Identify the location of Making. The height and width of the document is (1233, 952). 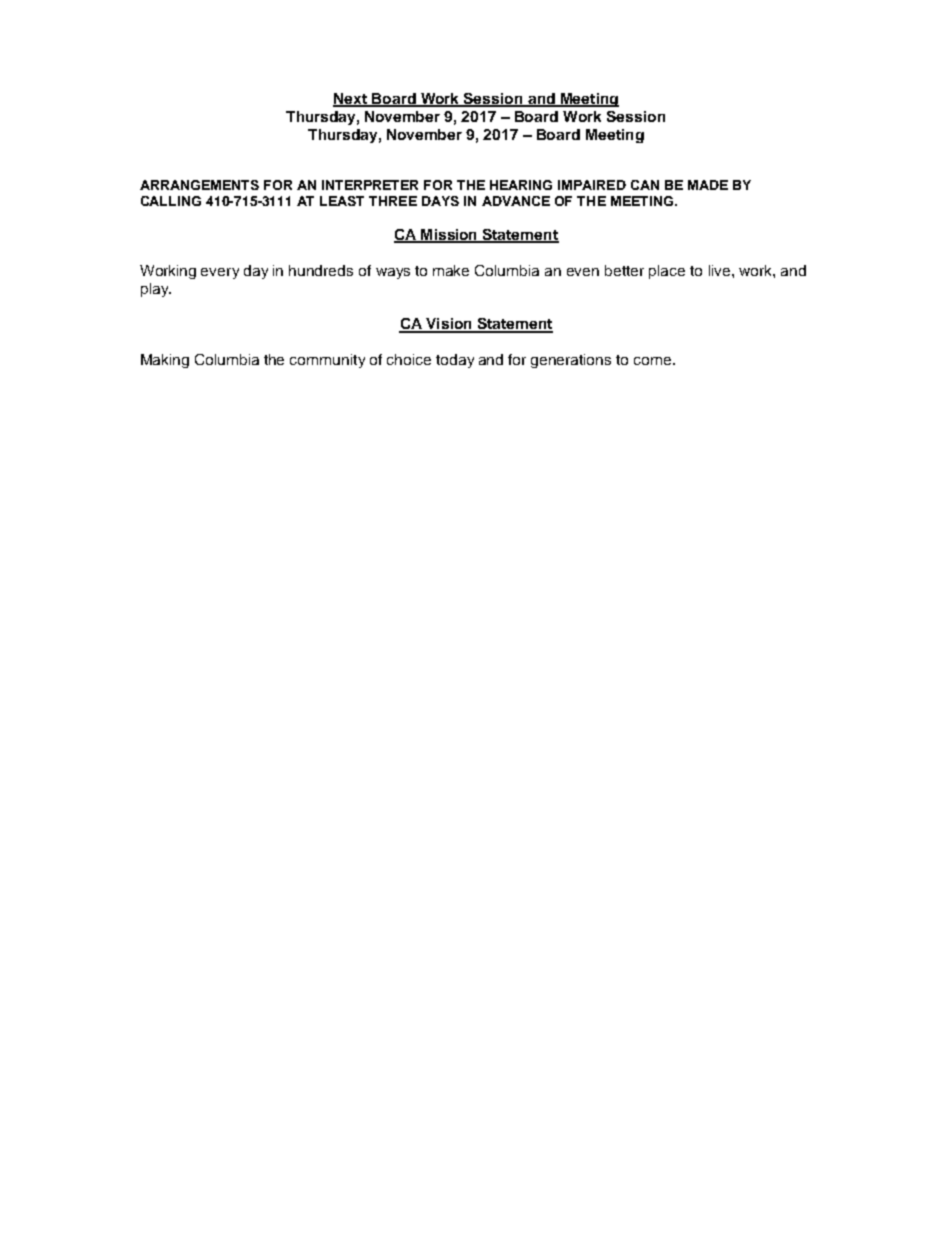
(165, 361).
